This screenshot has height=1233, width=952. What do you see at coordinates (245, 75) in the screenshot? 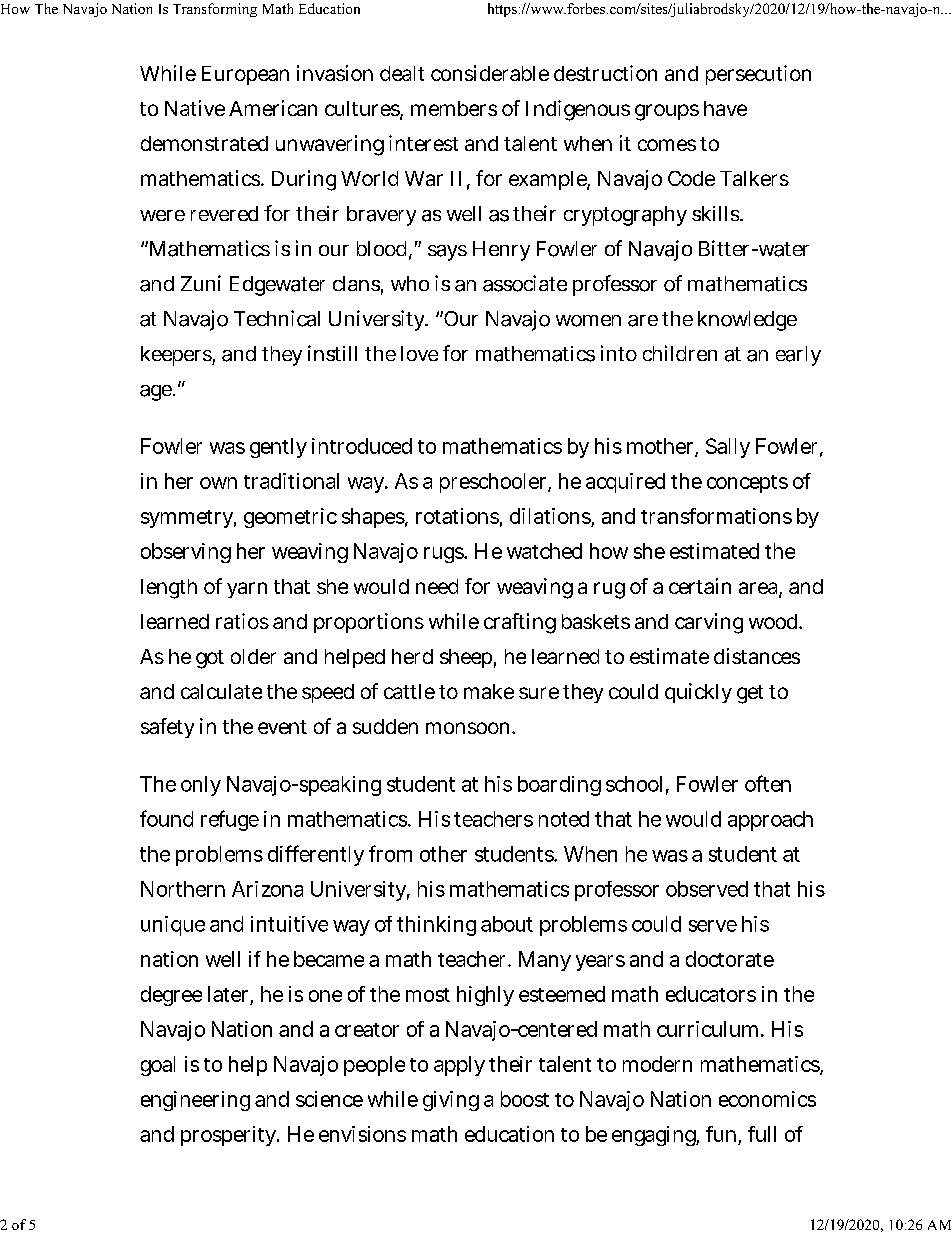
I see `European` at bounding box center [245, 75].
